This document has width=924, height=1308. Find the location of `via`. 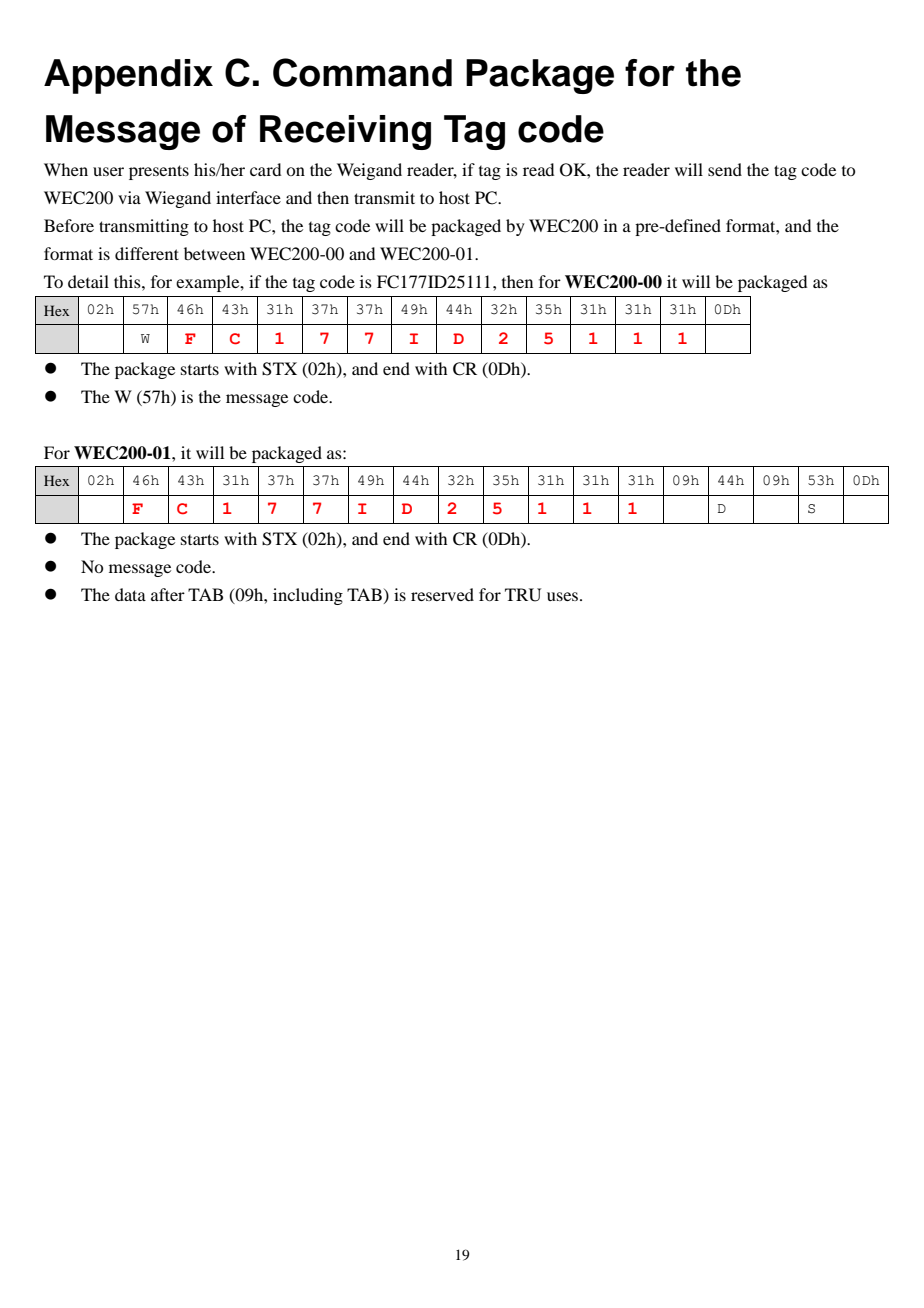

via is located at coordinates (129, 197).
